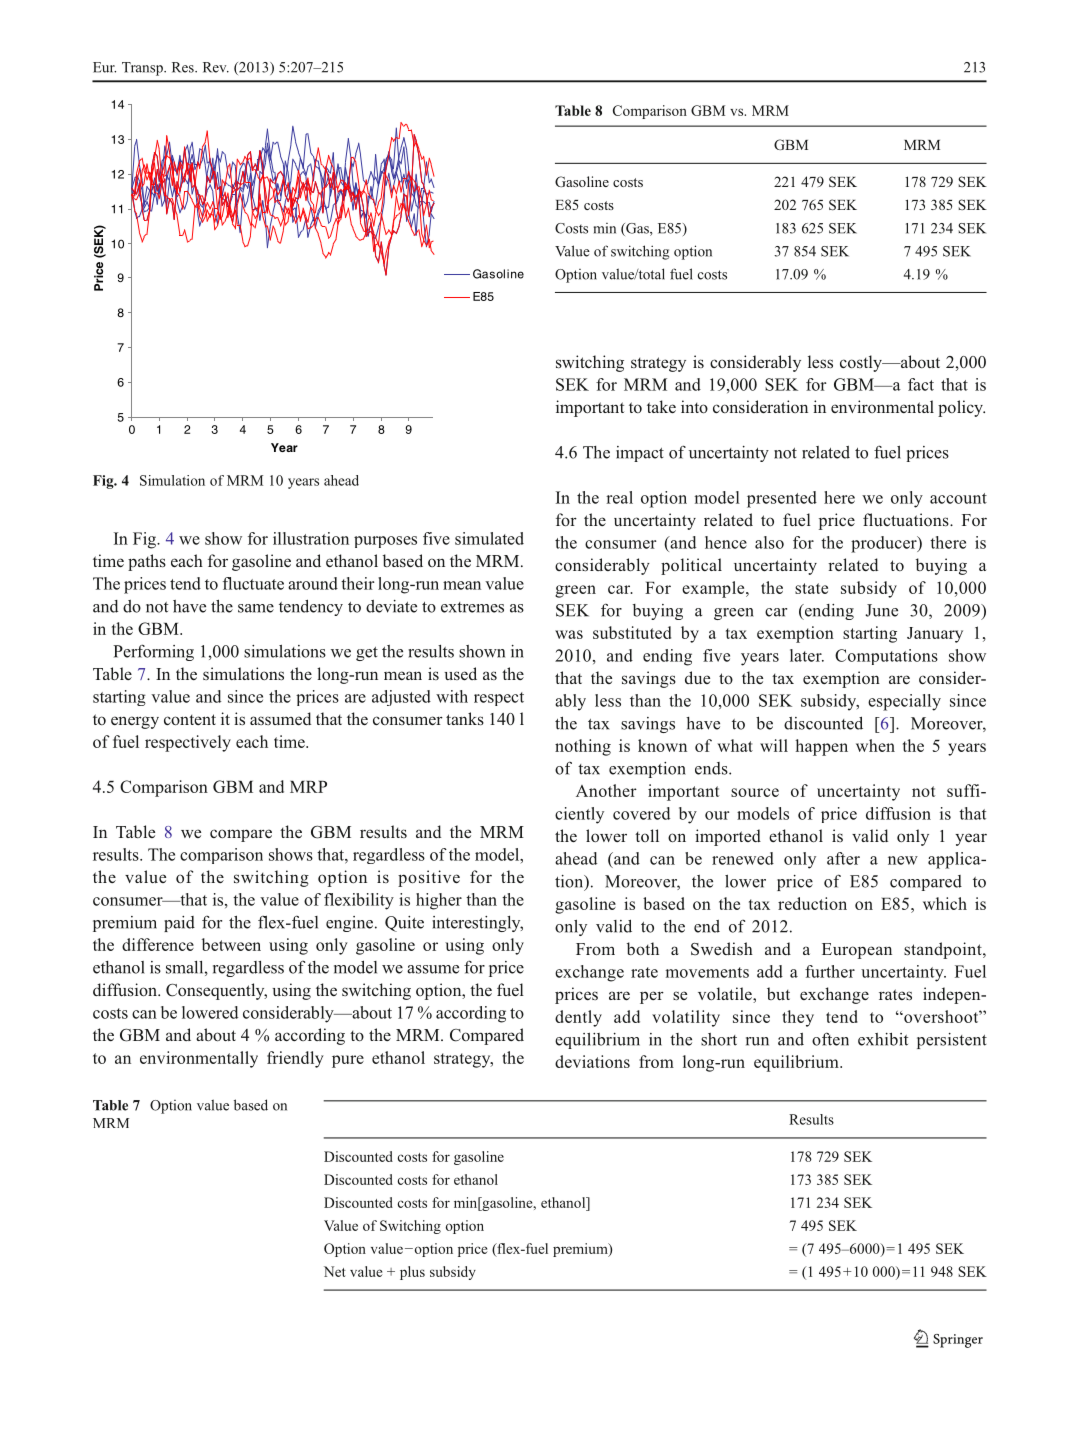  Describe the element at coordinates (921, 384) in the screenshot. I see `fact` at that location.
